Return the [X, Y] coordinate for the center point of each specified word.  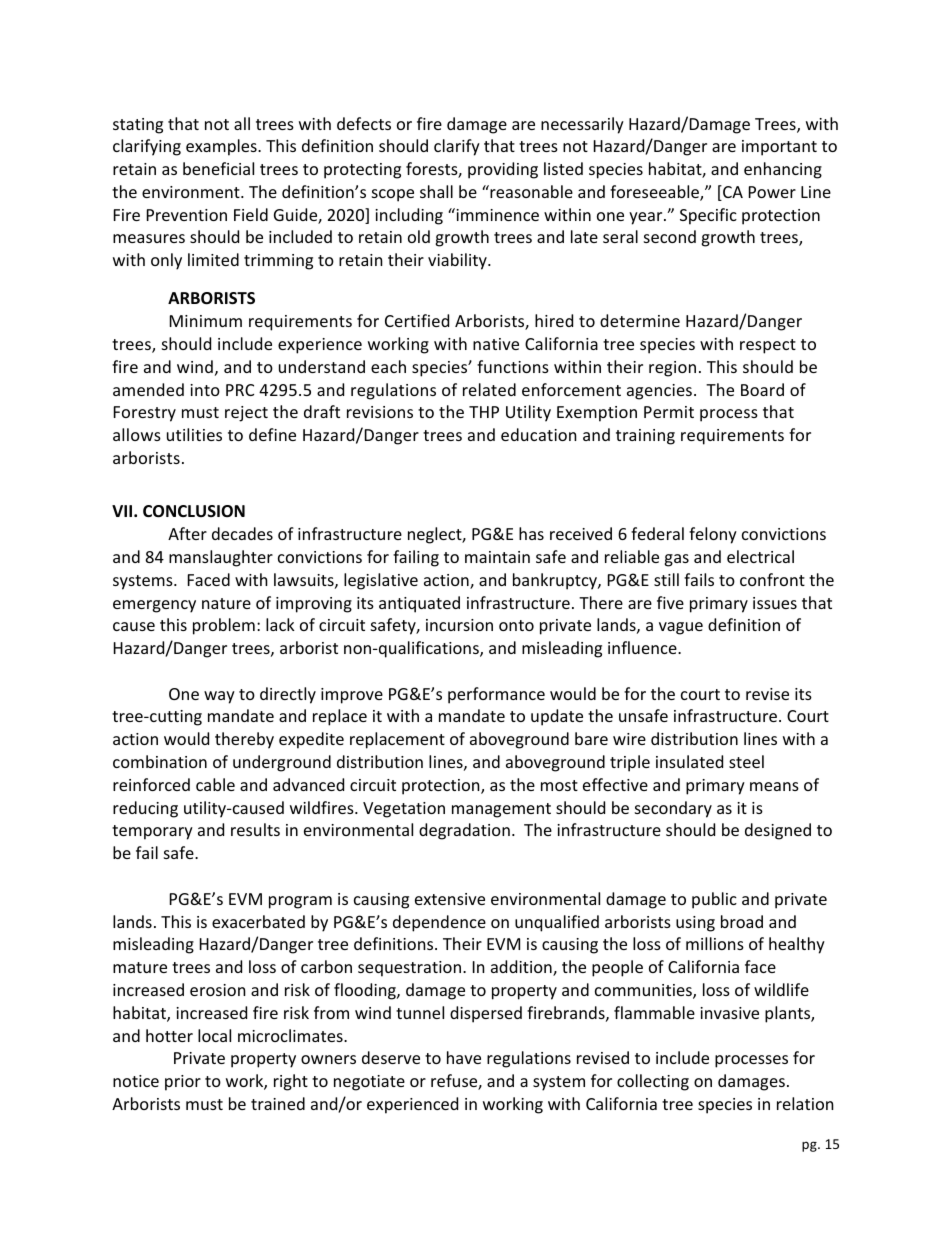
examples [222, 147]
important [779, 148]
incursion [459, 625]
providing [503, 170]
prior [183, 1083]
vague [681, 628]
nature [226, 603]
